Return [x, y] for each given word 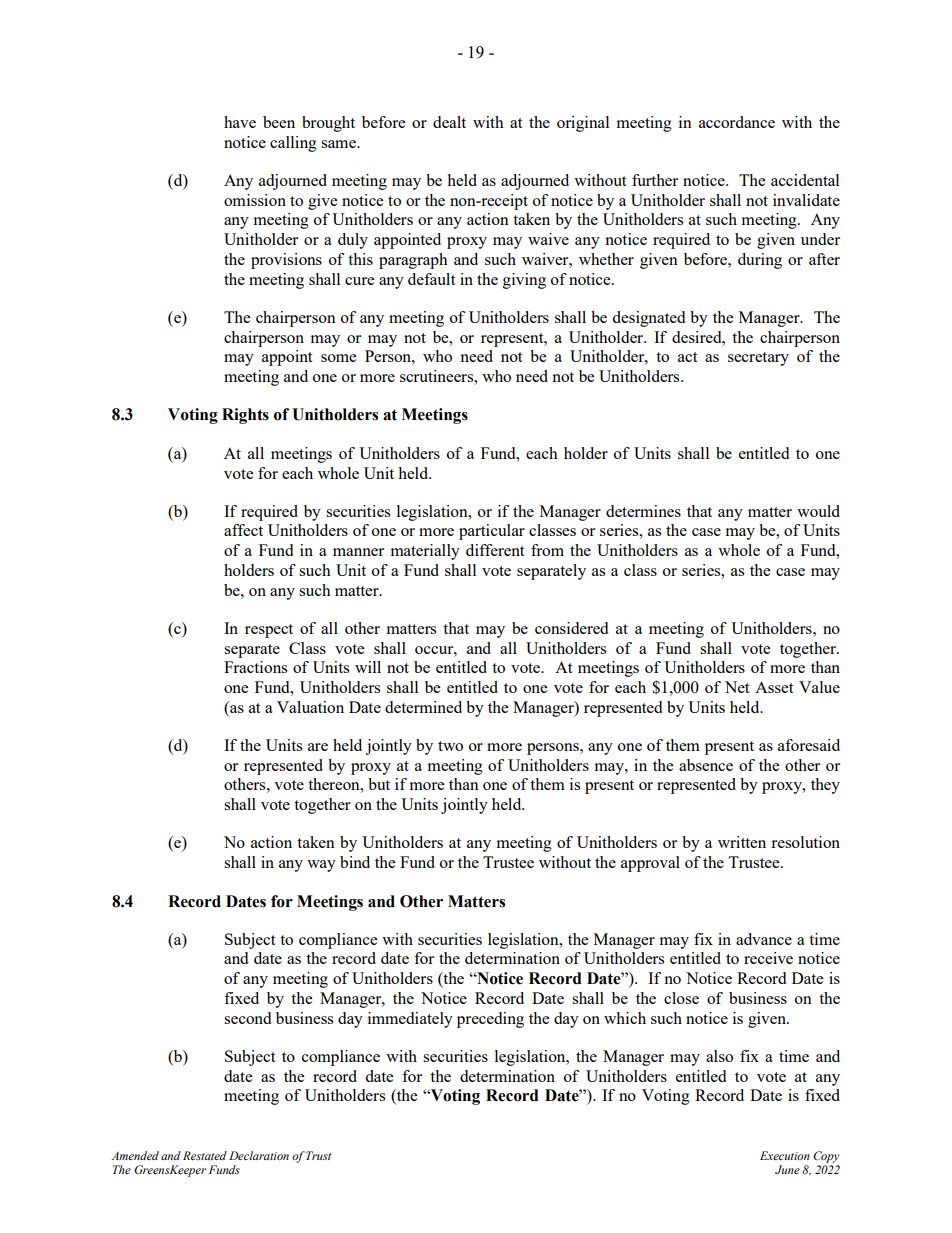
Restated [205, 1155]
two [450, 746]
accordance [737, 122]
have [240, 122]
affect [243, 530]
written [742, 842]
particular [492, 532]
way [321, 866]
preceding [490, 1020]
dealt [449, 122]
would [818, 511]
